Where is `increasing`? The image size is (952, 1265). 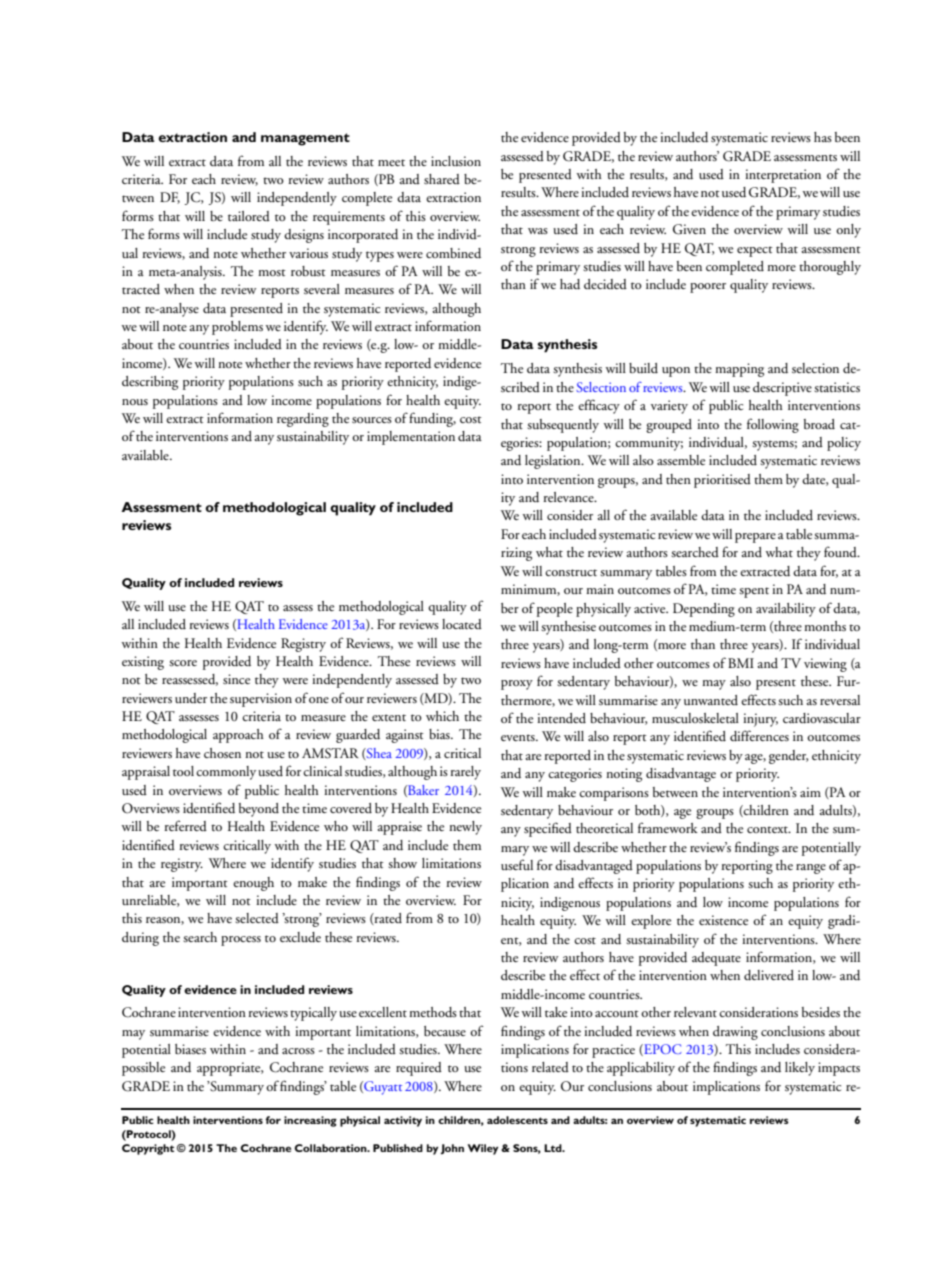 increasing is located at coordinates (310, 1121).
